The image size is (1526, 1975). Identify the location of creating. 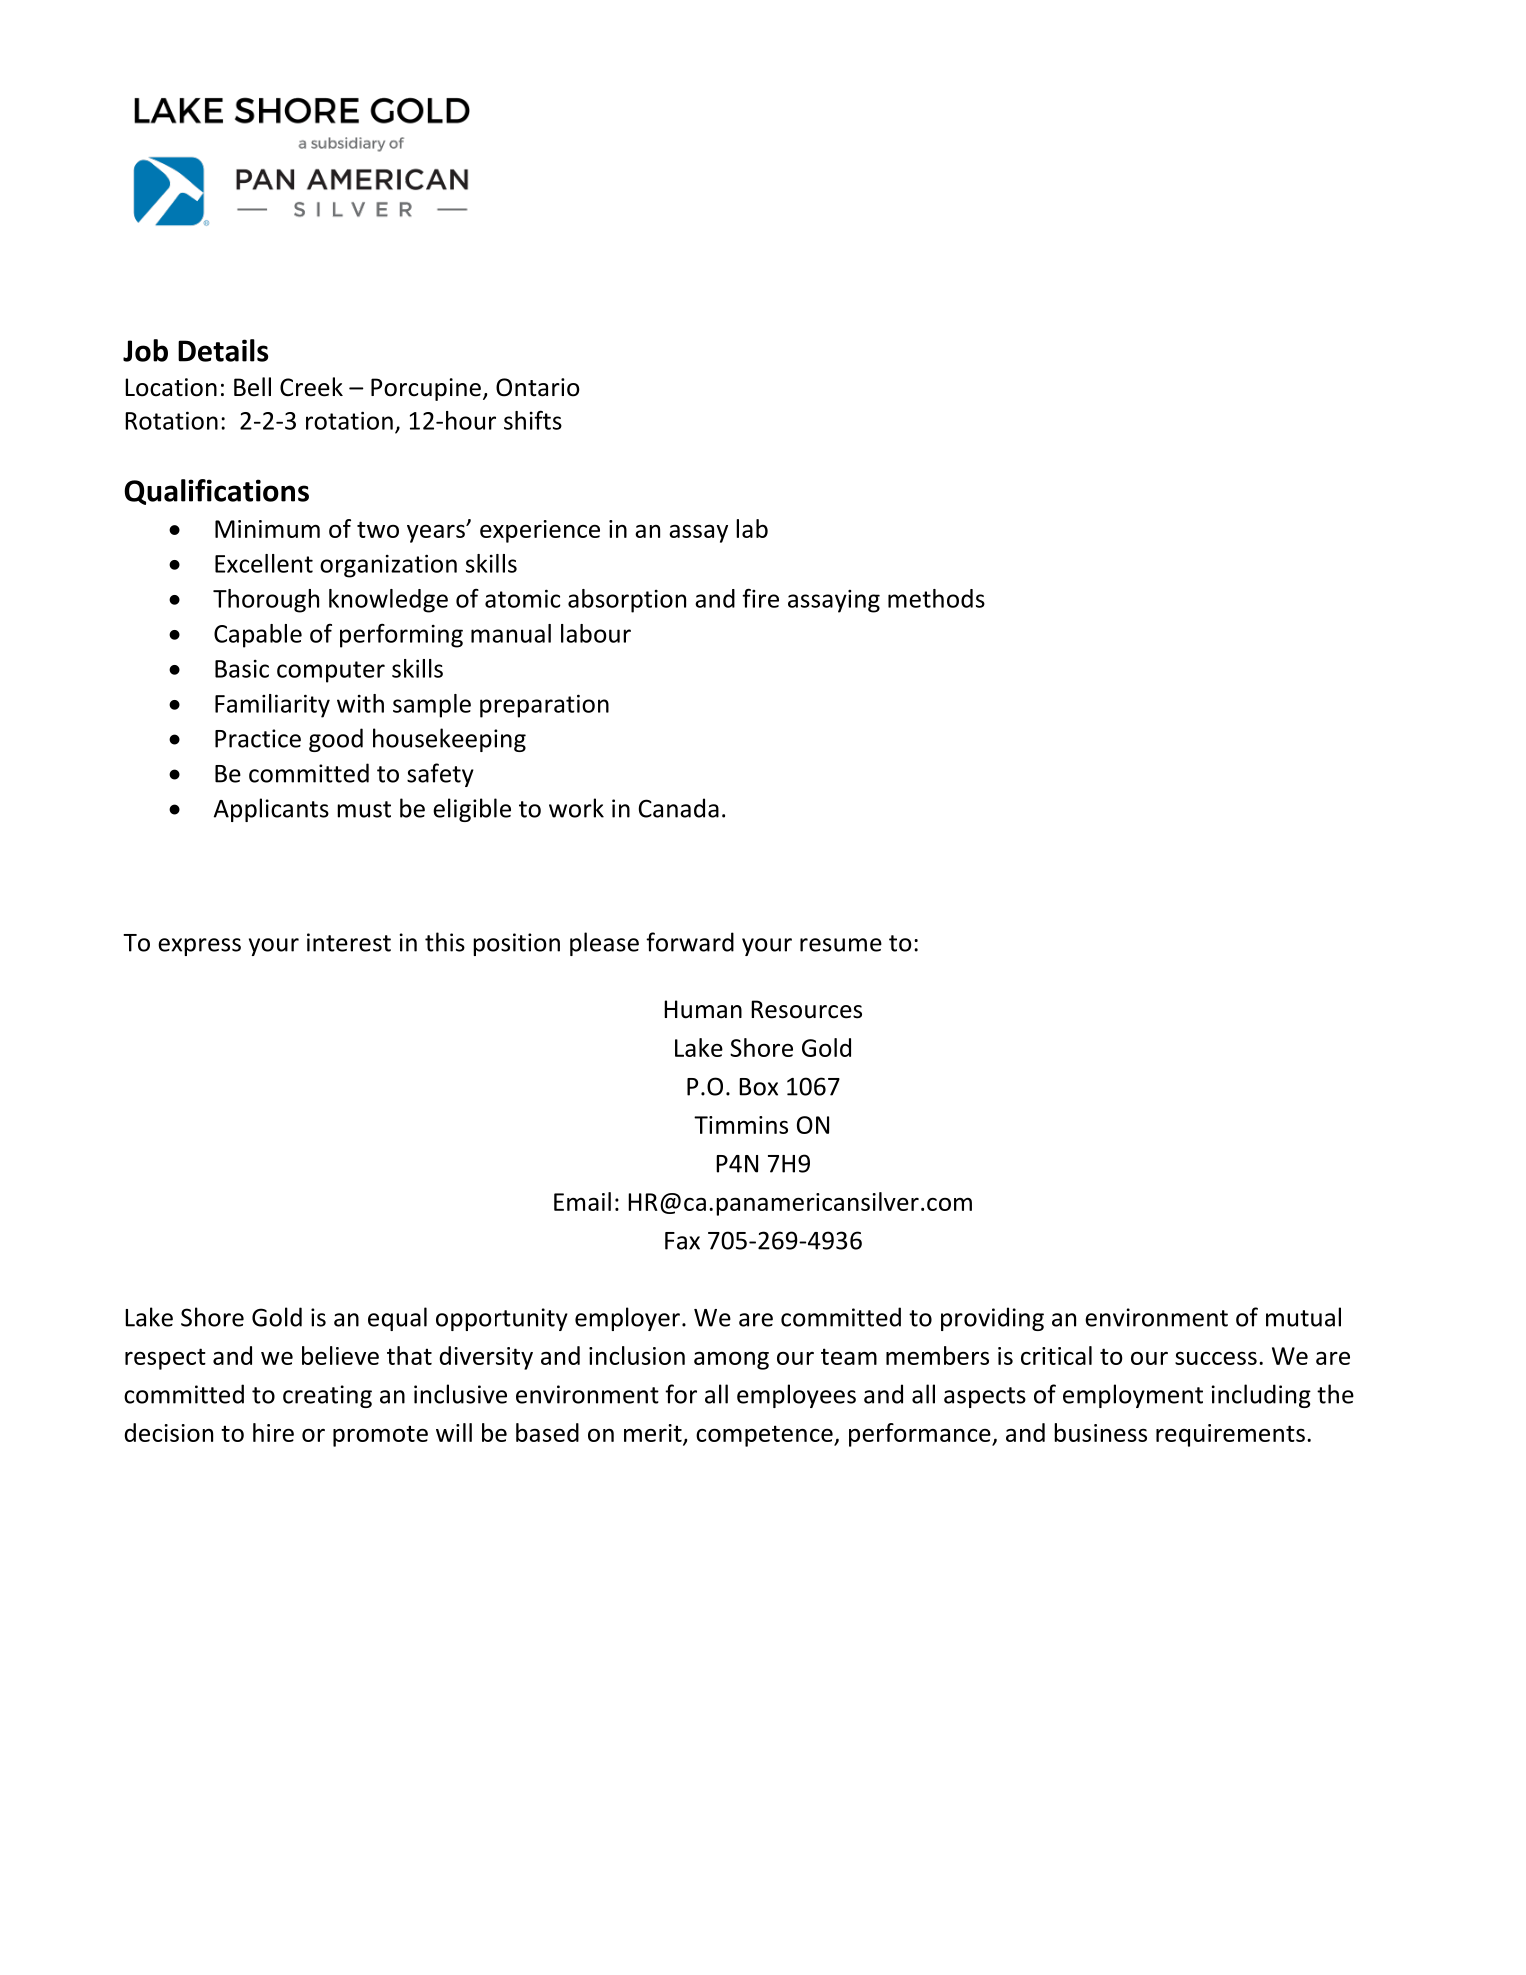
(327, 1396).
